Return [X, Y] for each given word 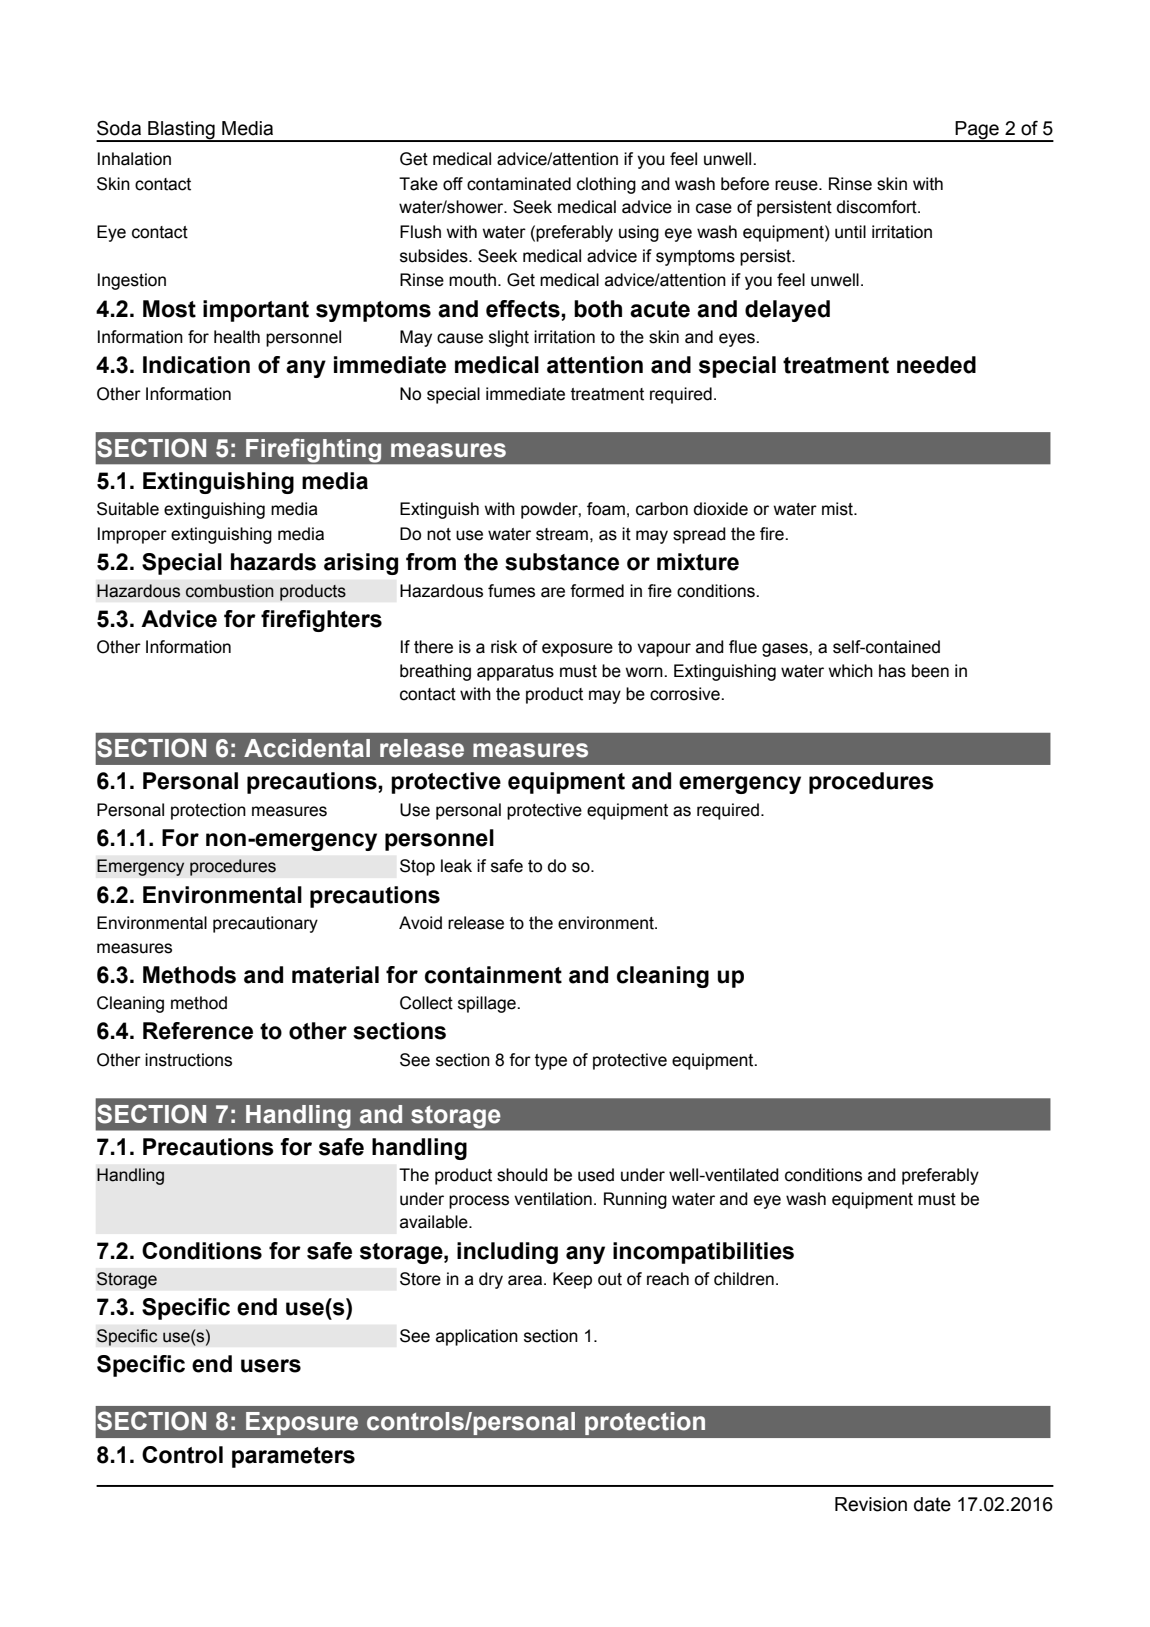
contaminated [519, 184]
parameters [293, 1457]
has [892, 671]
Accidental [307, 748]
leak [456, 866]
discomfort [878, 207]
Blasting [181, 131]
